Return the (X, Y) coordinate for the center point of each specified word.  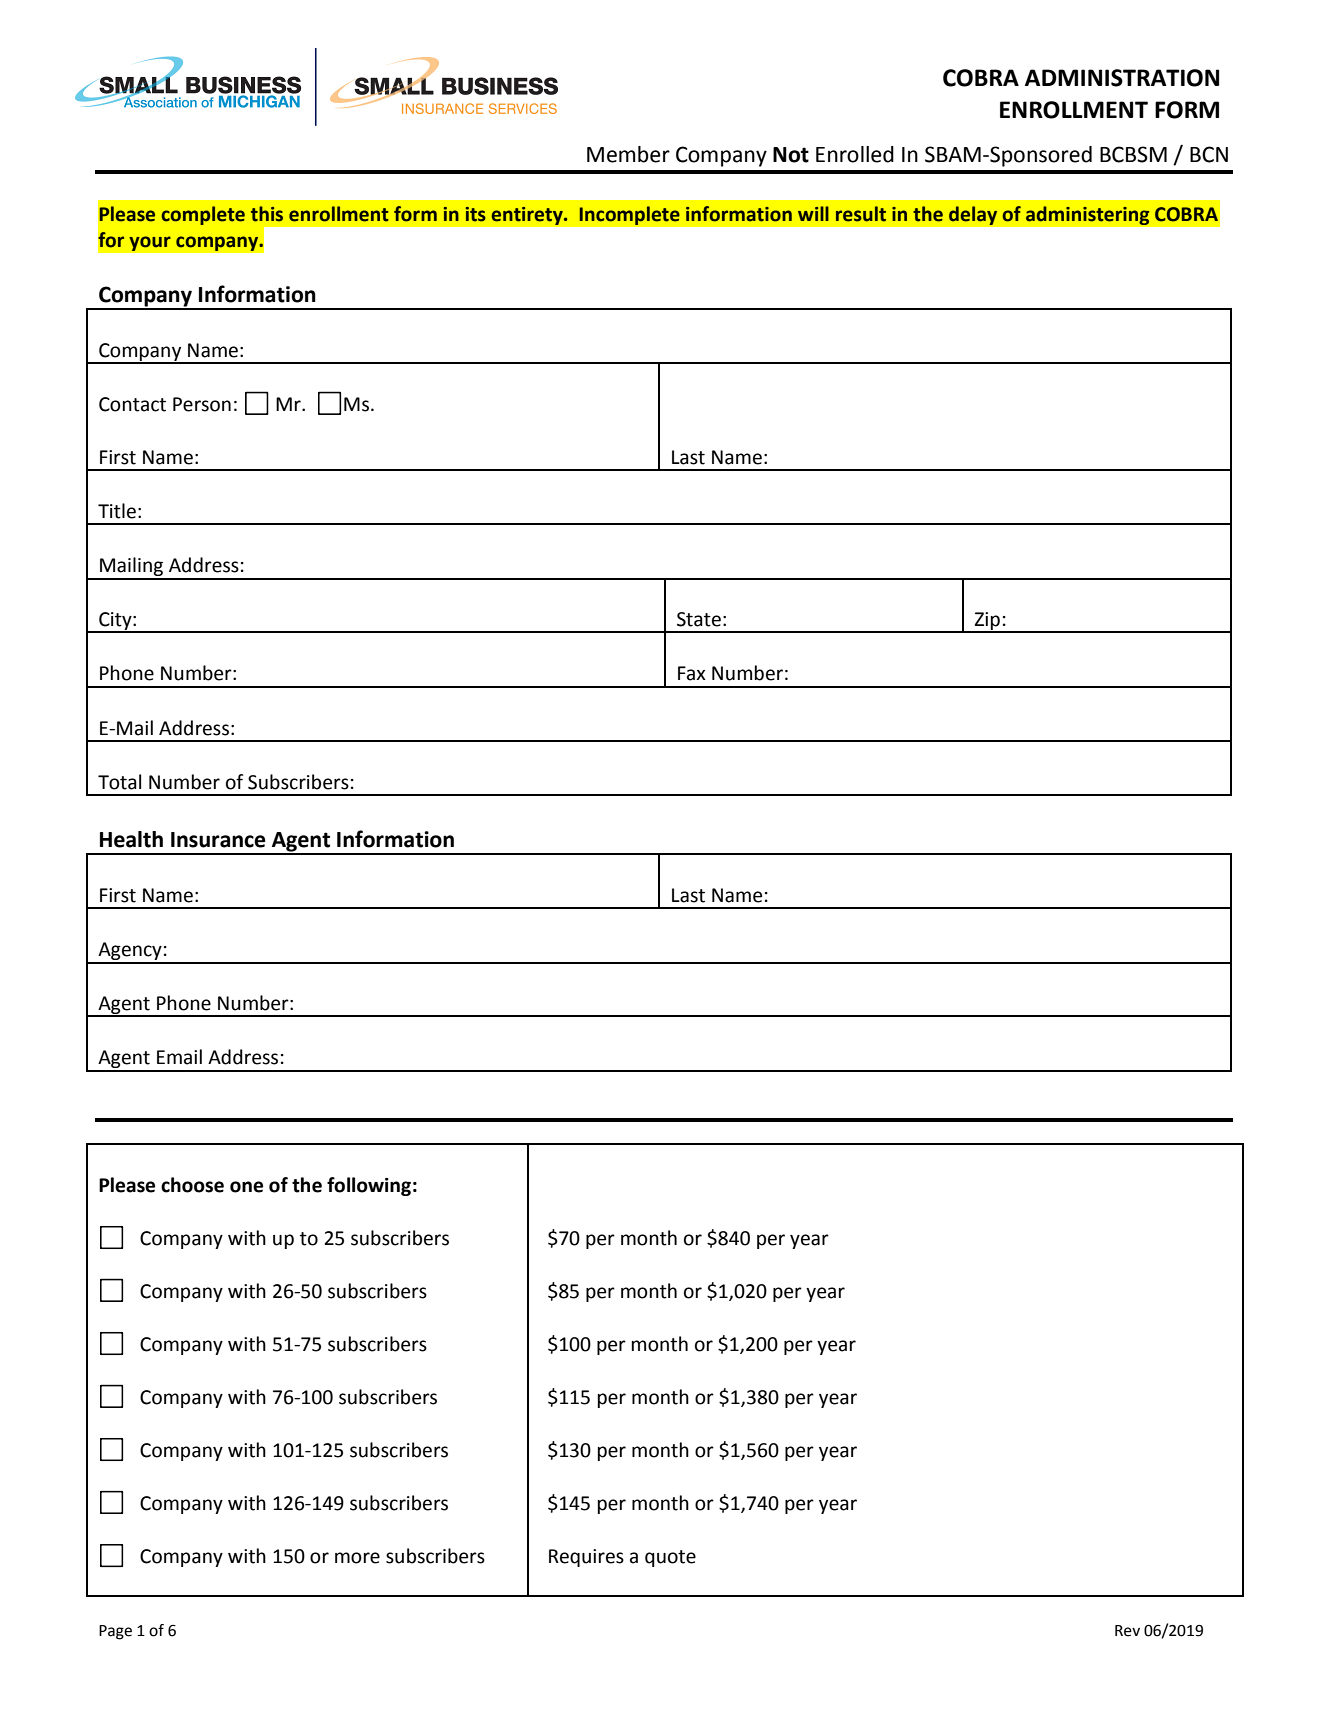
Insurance (218, 840)
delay (973, 215)
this (267, 214)
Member (628, 154)
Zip (987, 622)
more (357, 1558)
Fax (692, 673)
